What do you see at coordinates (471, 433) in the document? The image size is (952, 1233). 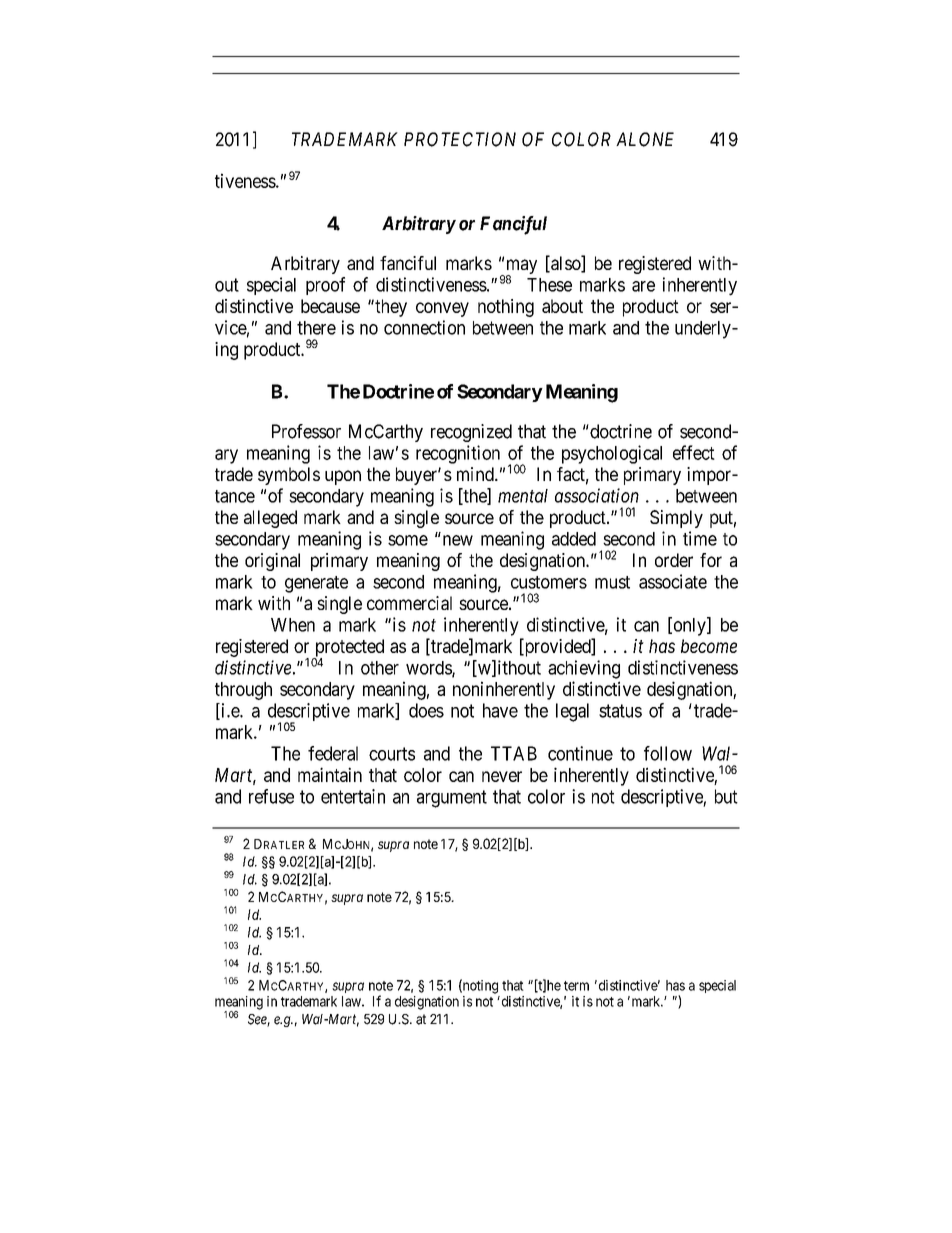 I see `recognized` at bounding box center [471, 433].
